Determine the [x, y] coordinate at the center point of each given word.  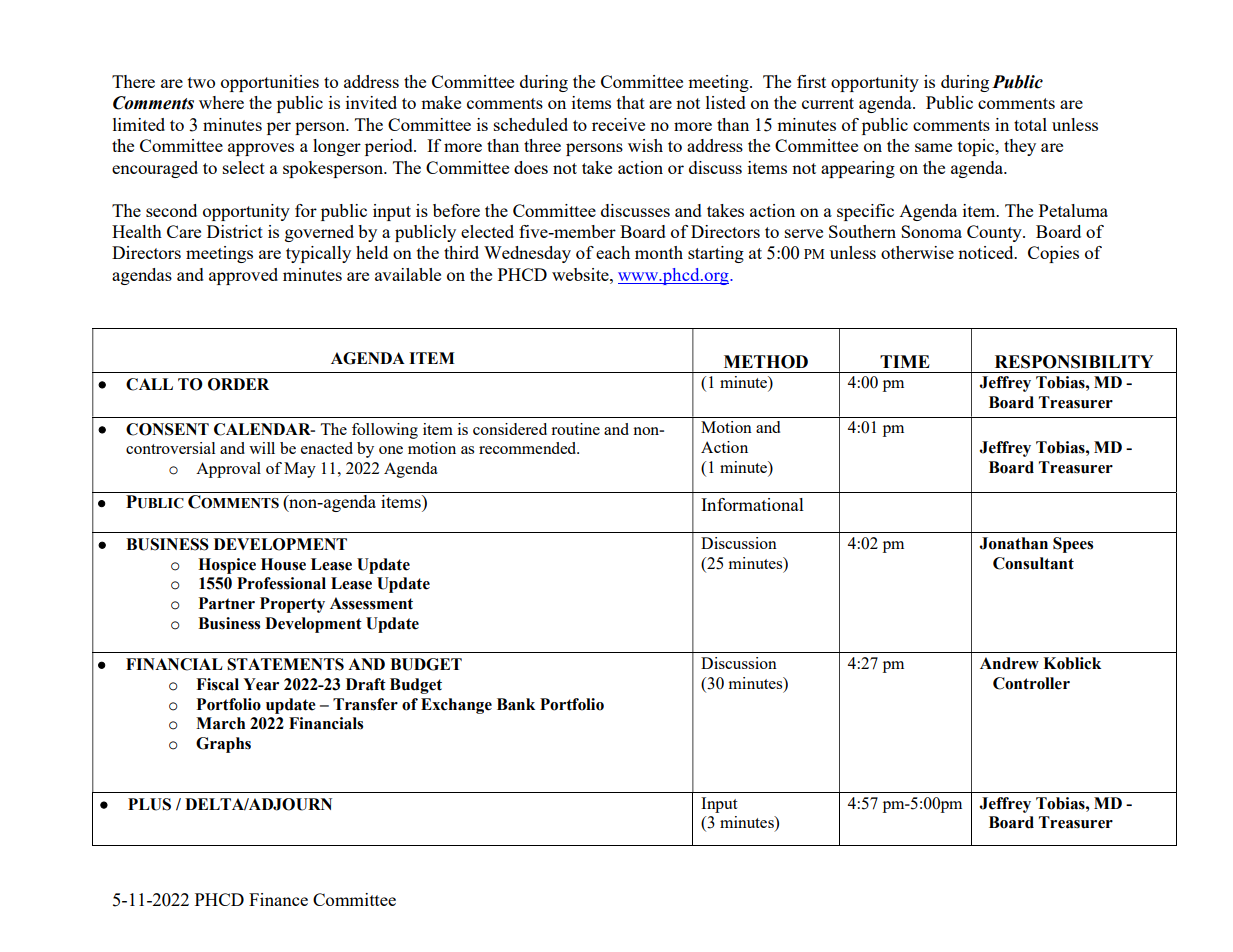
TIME [905, 361]
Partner [227, 603]
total [1030, 124]
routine [575, 429]
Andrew [1009, 663]
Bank [516, 704]
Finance [278, 899]
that [631, 102]
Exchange [456, 706]
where [221, 102]
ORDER [238, 384]
